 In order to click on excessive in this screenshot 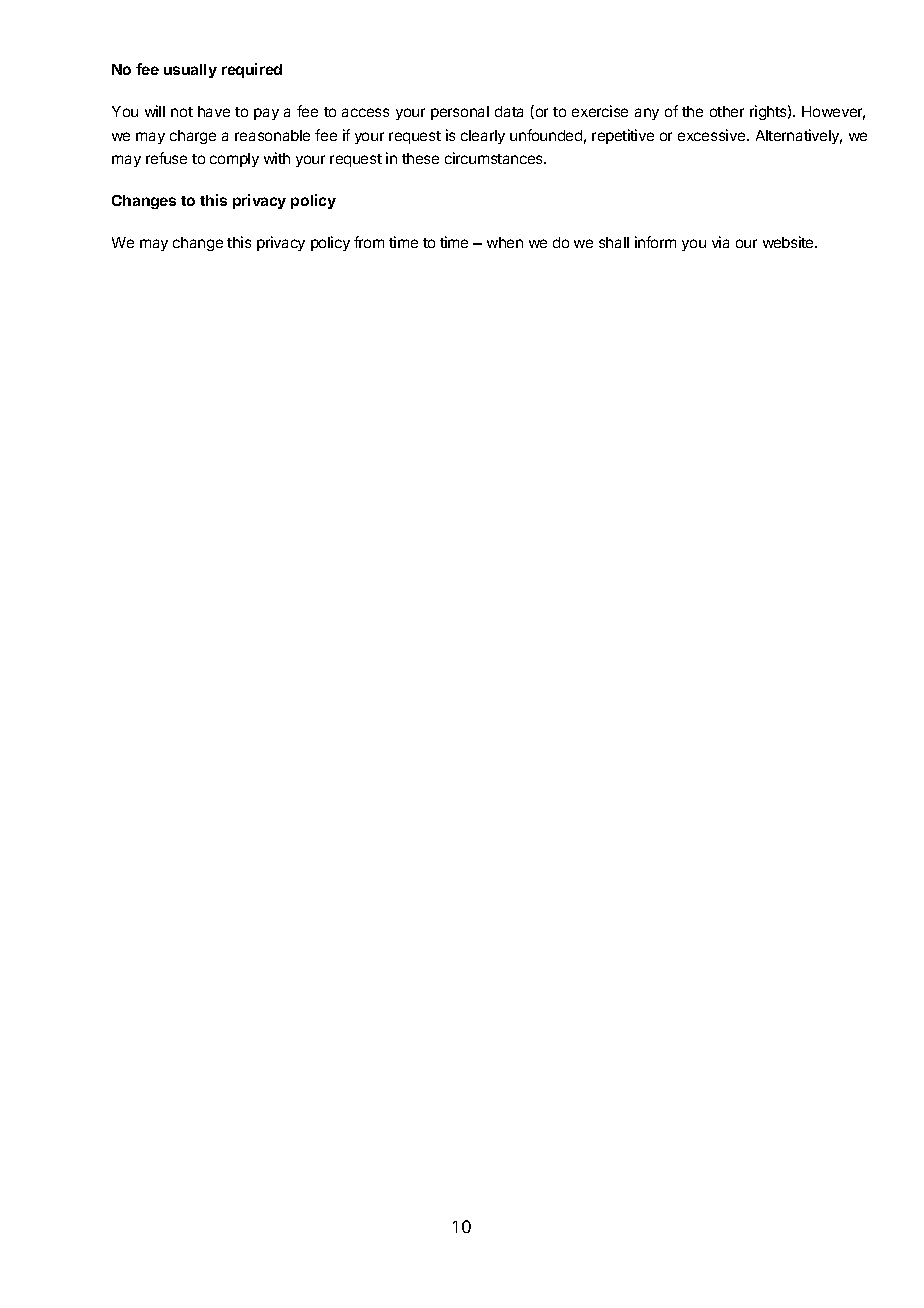, I will do `click(713, 135)`.
